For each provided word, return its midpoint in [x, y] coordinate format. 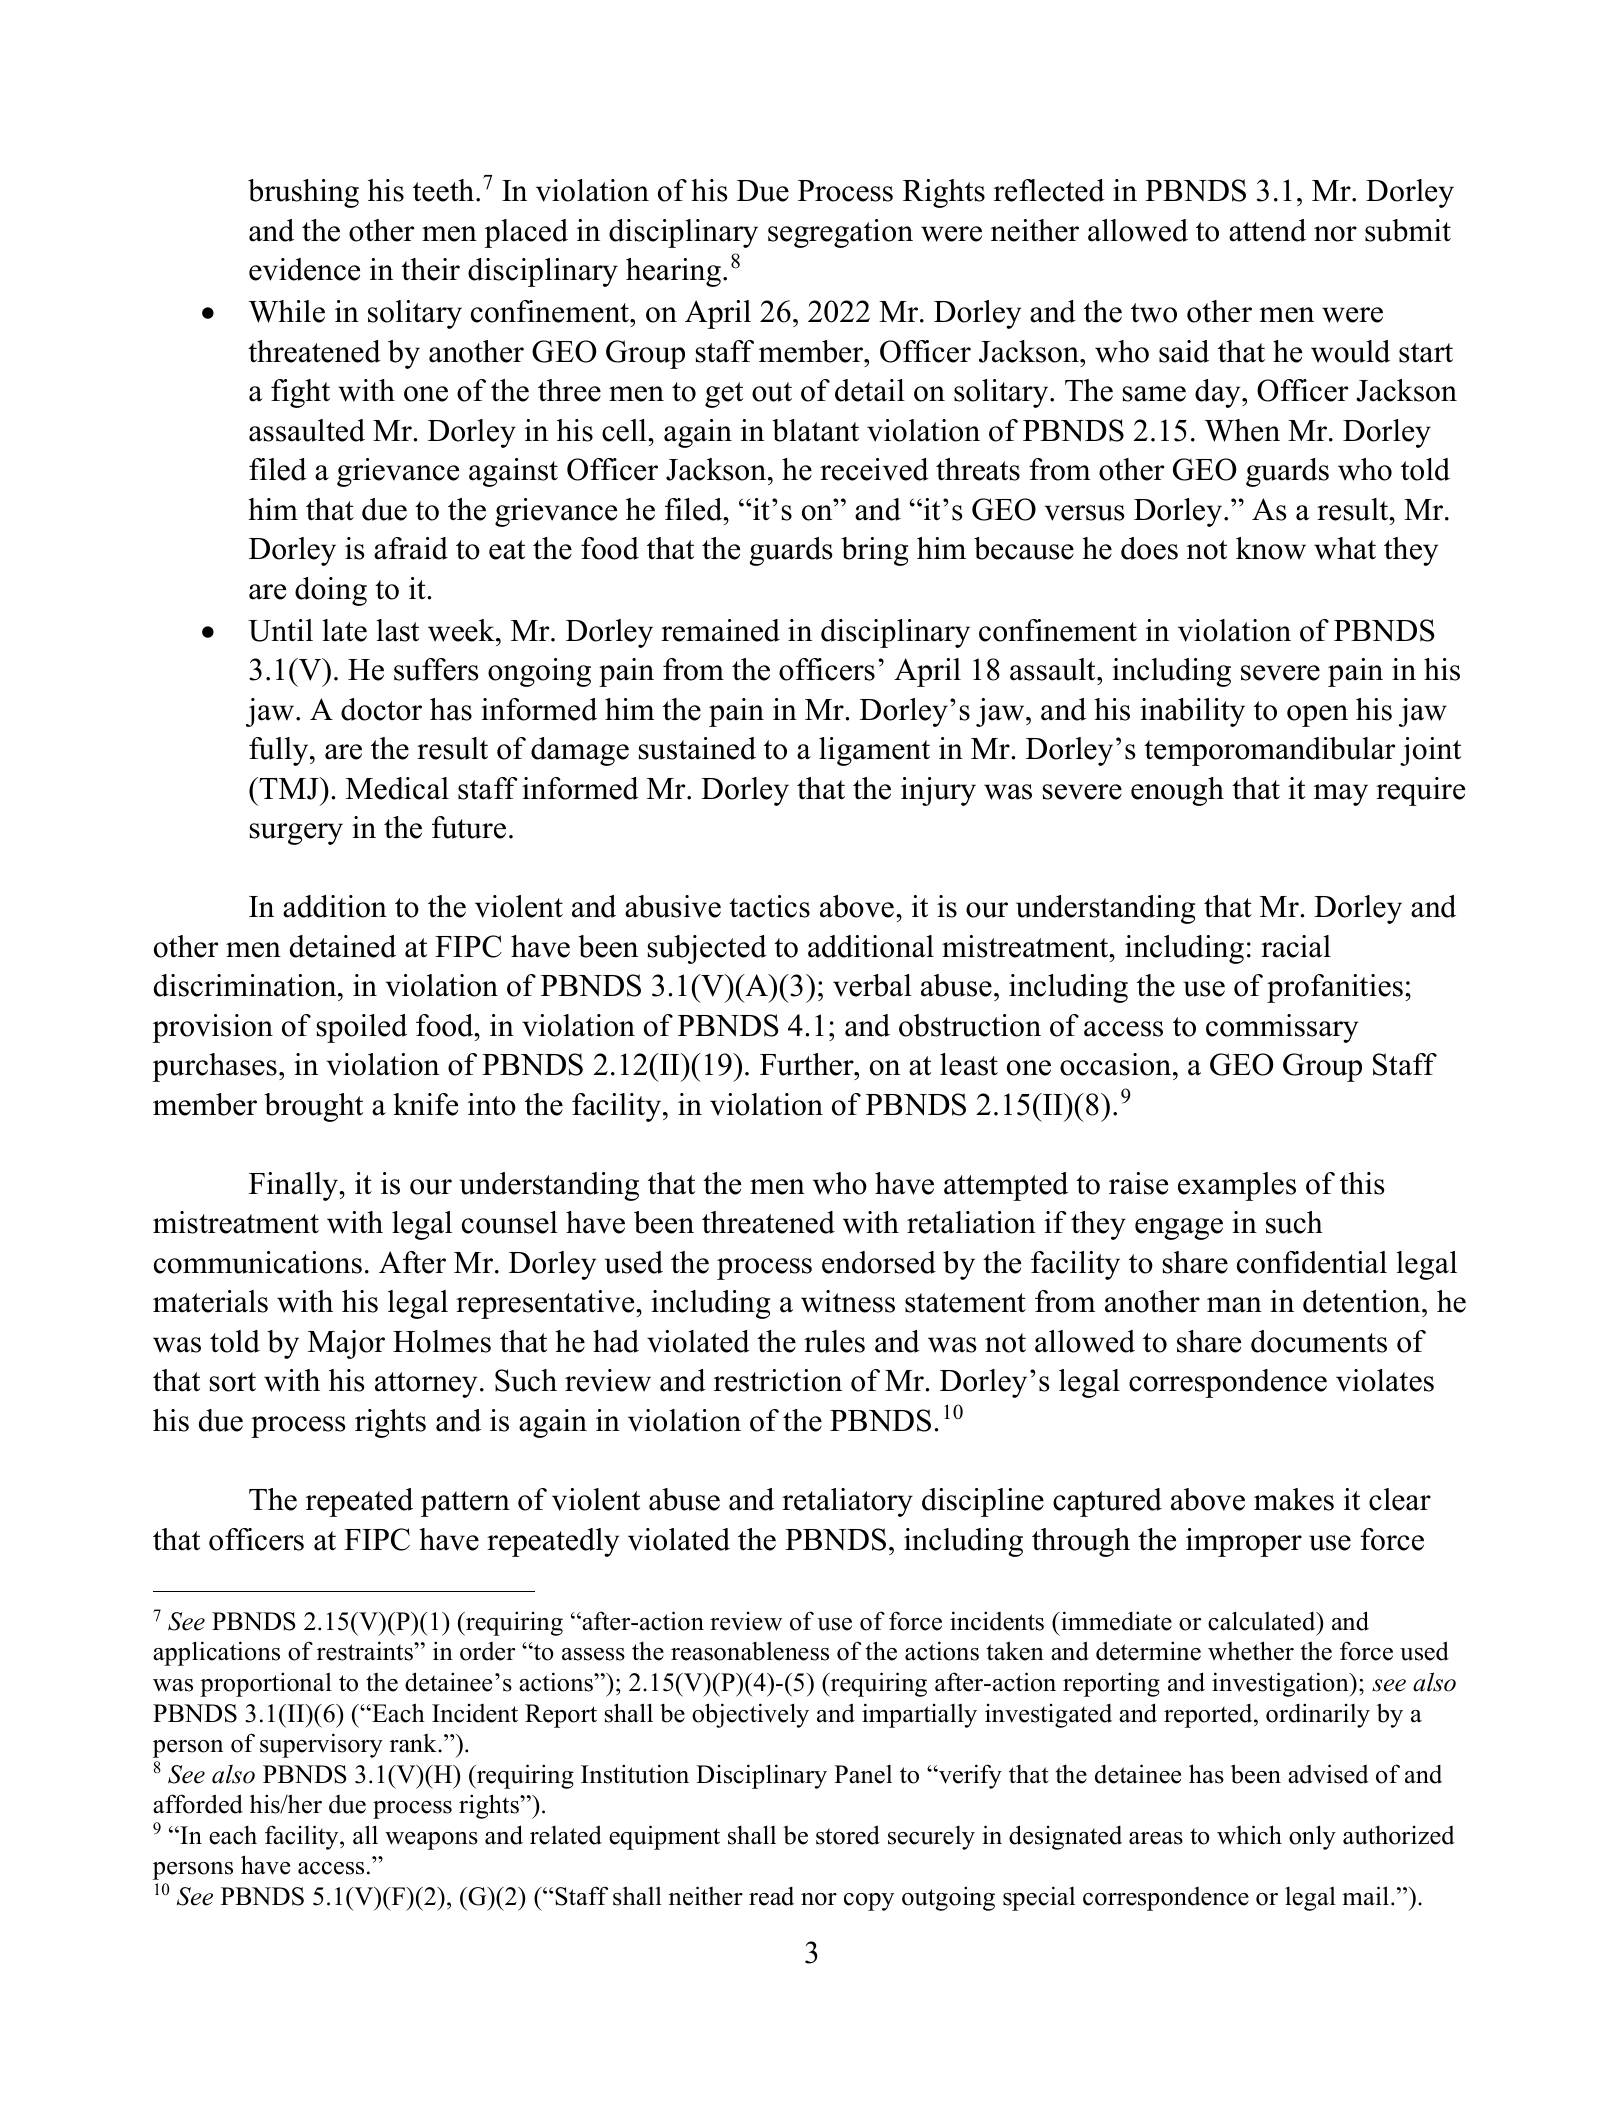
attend [1267, 230]
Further [808, 1064]
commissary [1282, 1028]
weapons [431, 1841]
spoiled [362, 1028]
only [1312, 1837]
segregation [840, 233]
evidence [304, 269]
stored [848, 1835]
